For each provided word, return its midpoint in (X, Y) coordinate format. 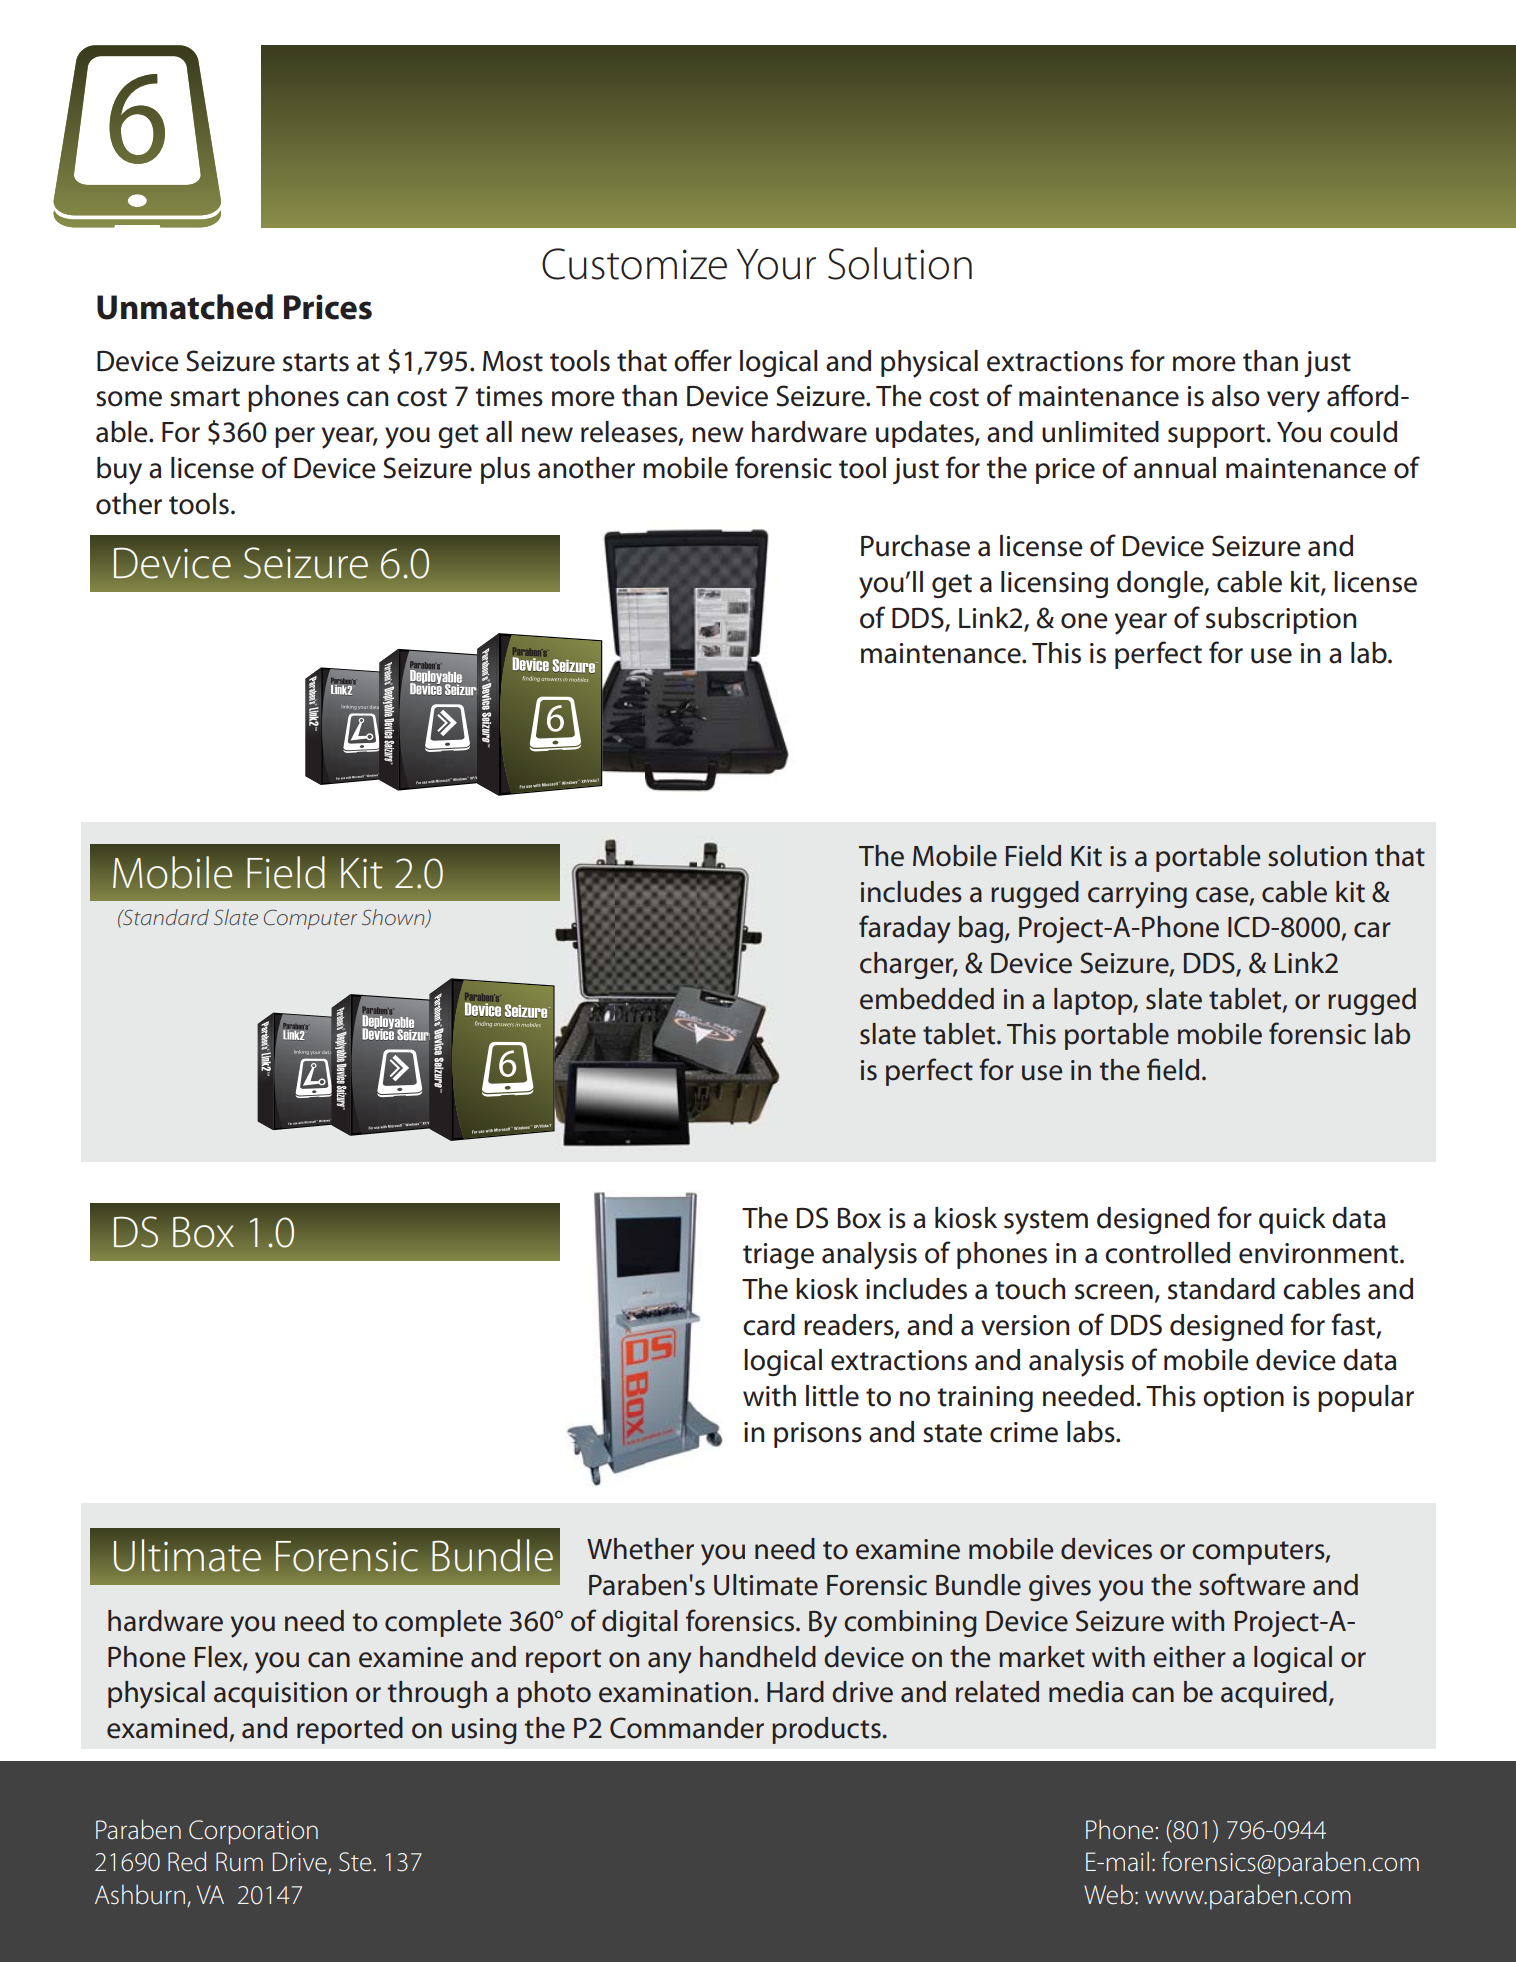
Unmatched (185, 307)
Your (776, 264)
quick (1292, 1220)
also (1236, 396)
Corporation (253, 1832)
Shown (394, 918)
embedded (927, 999)
